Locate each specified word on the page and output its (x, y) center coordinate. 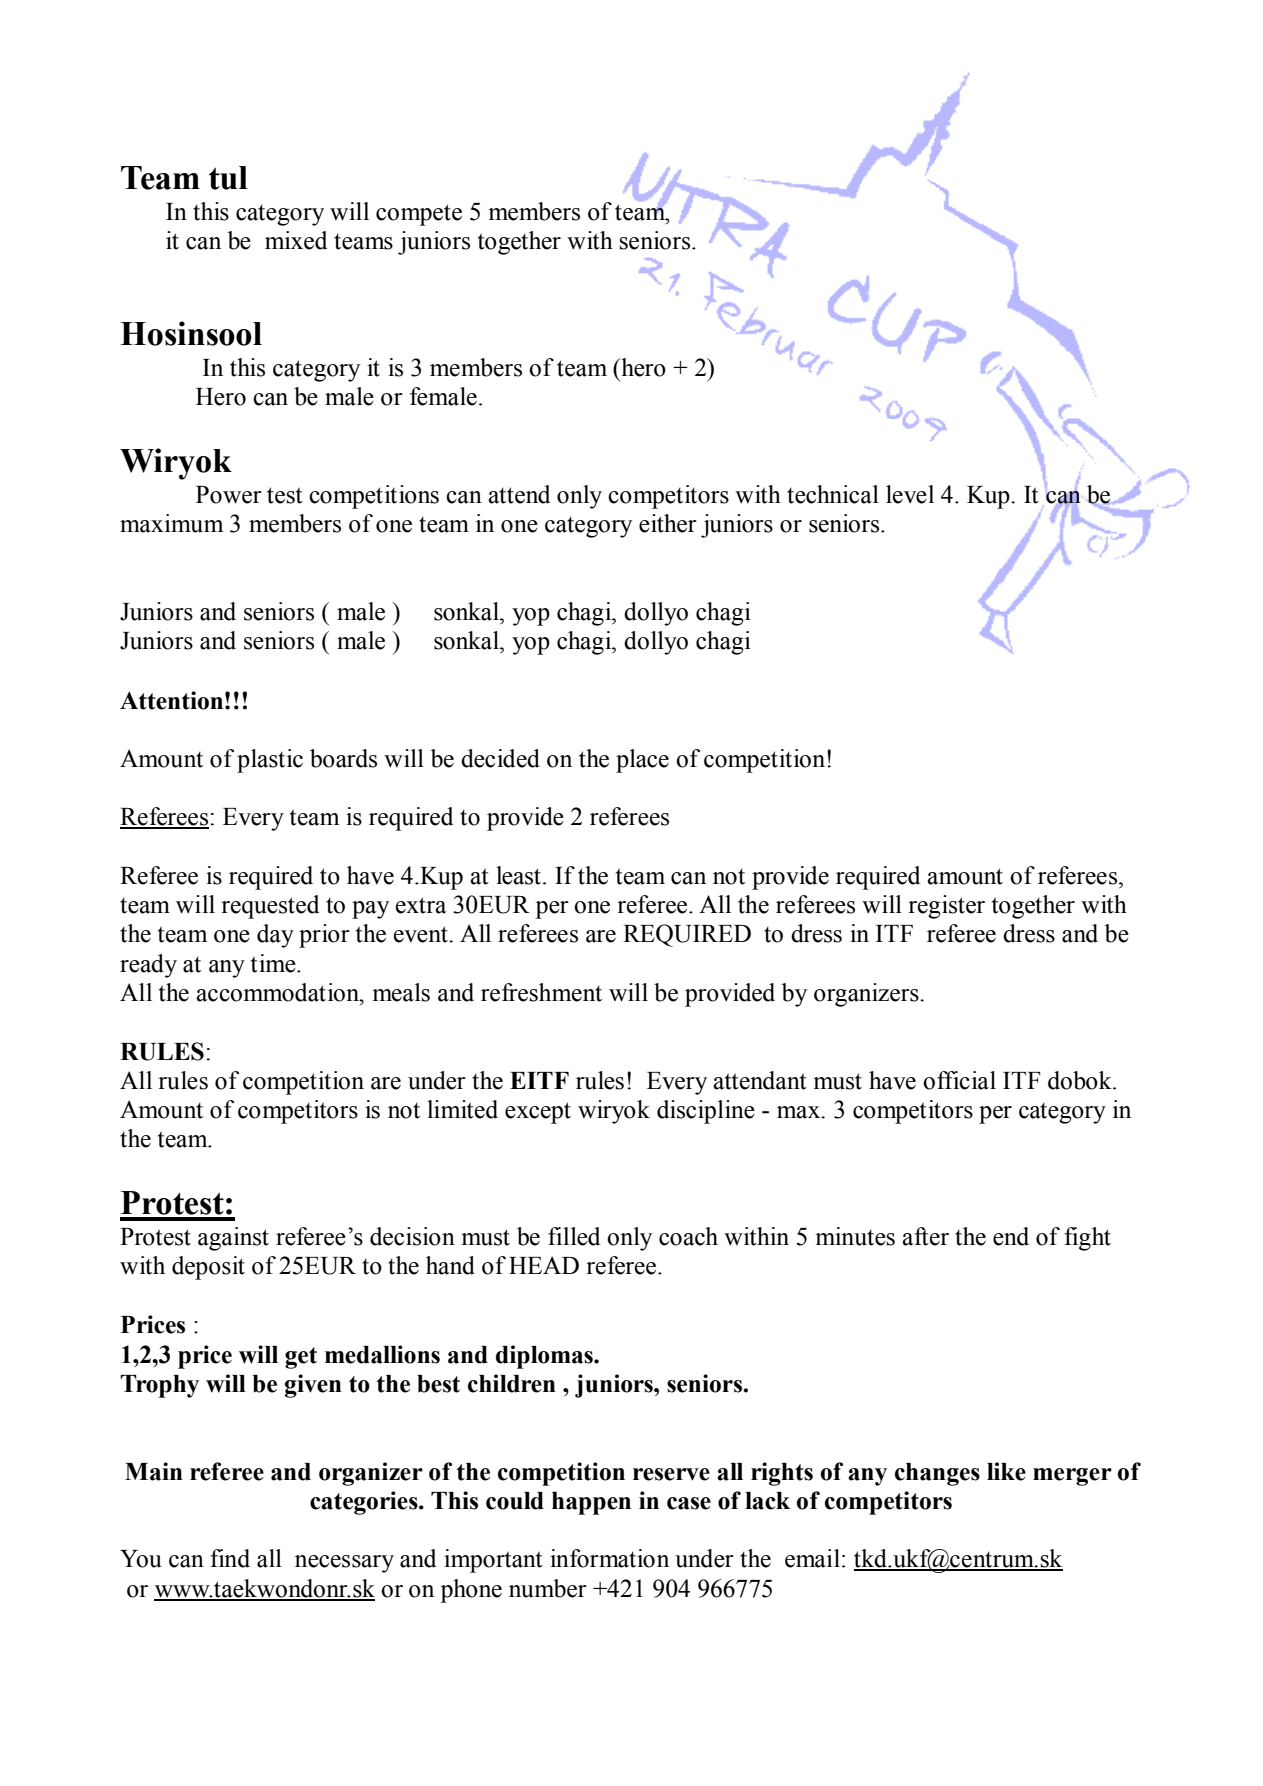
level (910, 494)
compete (419, 215)
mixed (296, 240)
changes (937, 1474)
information (609, 1558)
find (230, 1558)
